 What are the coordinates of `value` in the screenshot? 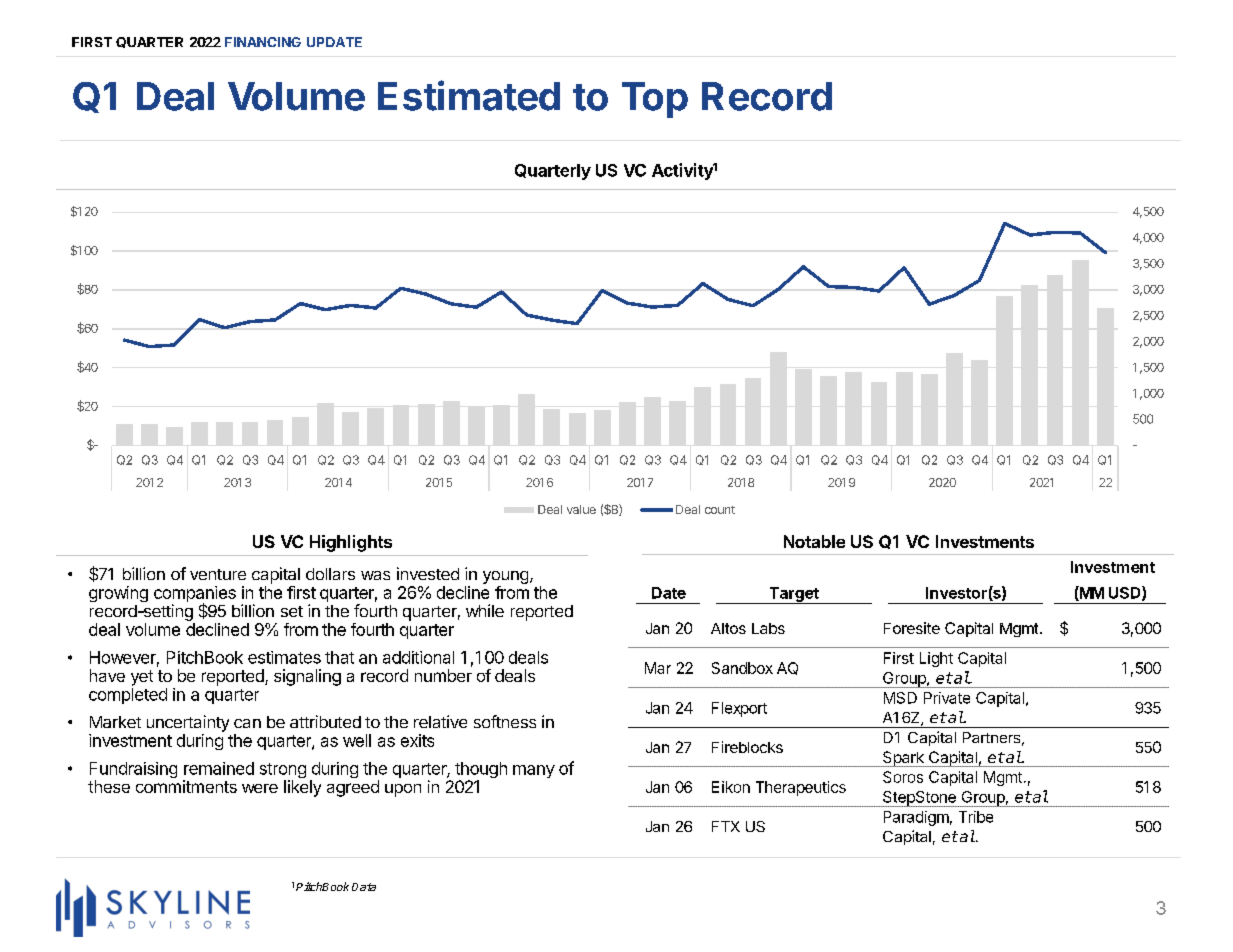 It's located at (581, 509).
